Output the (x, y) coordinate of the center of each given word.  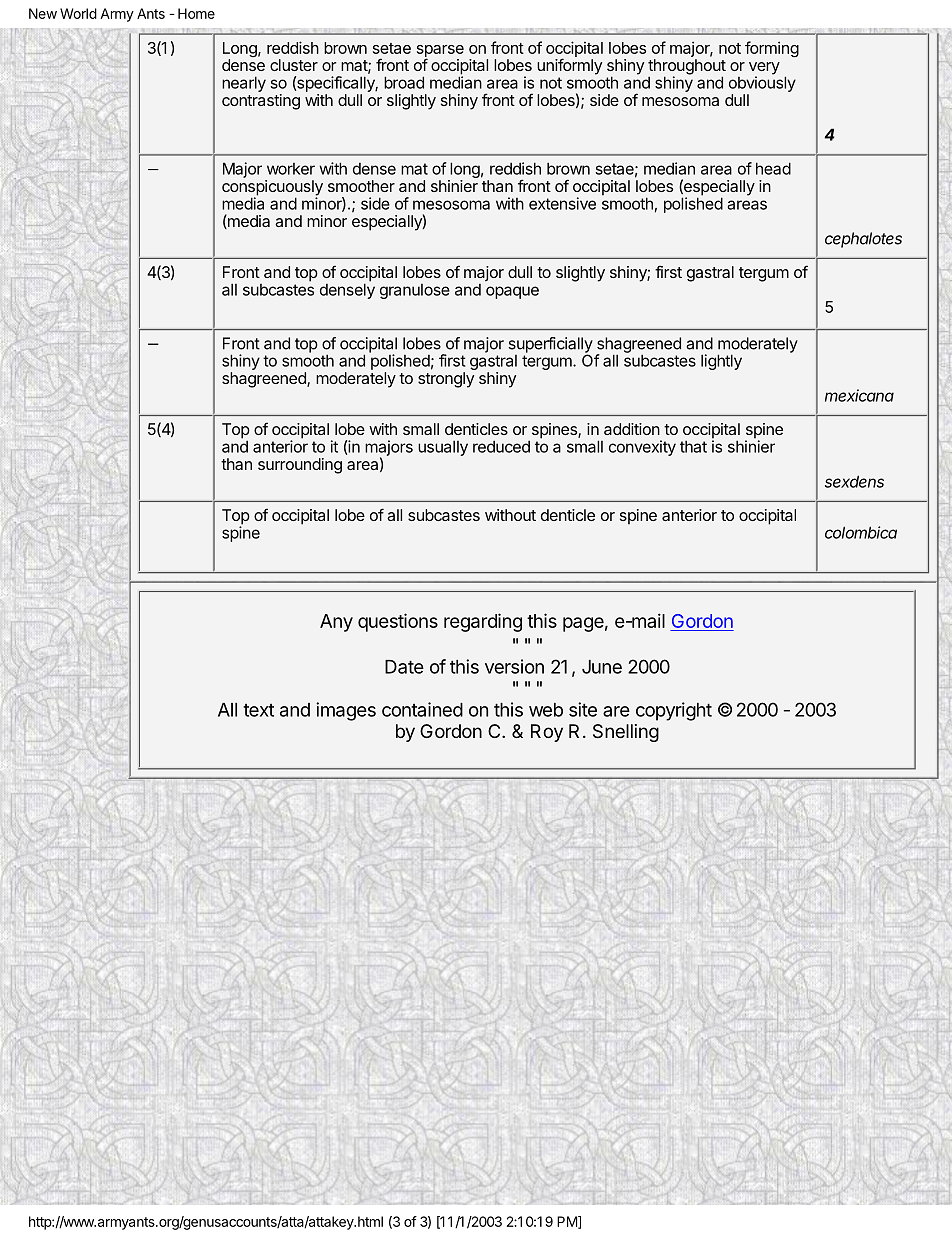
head (773, 168)
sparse (440, 52)
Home (196, 13)
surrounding (300, 466)
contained (422, 709)
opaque (512, 292)
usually (443, 448)
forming (772, 49)
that (693, 446)
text (258, 710)
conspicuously (272, 189)
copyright (674, 711)
